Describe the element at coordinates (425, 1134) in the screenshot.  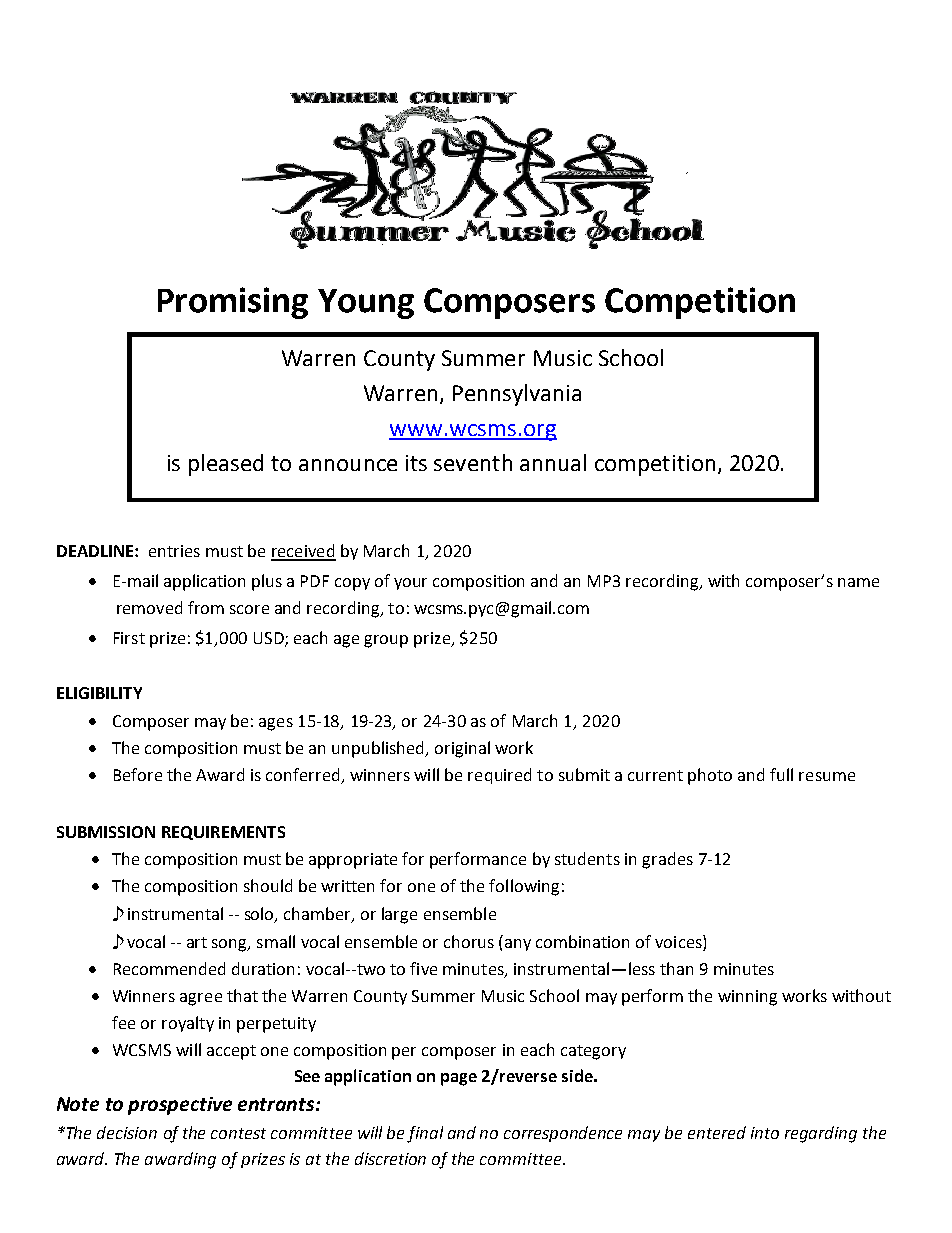
I see `final` at that location.
